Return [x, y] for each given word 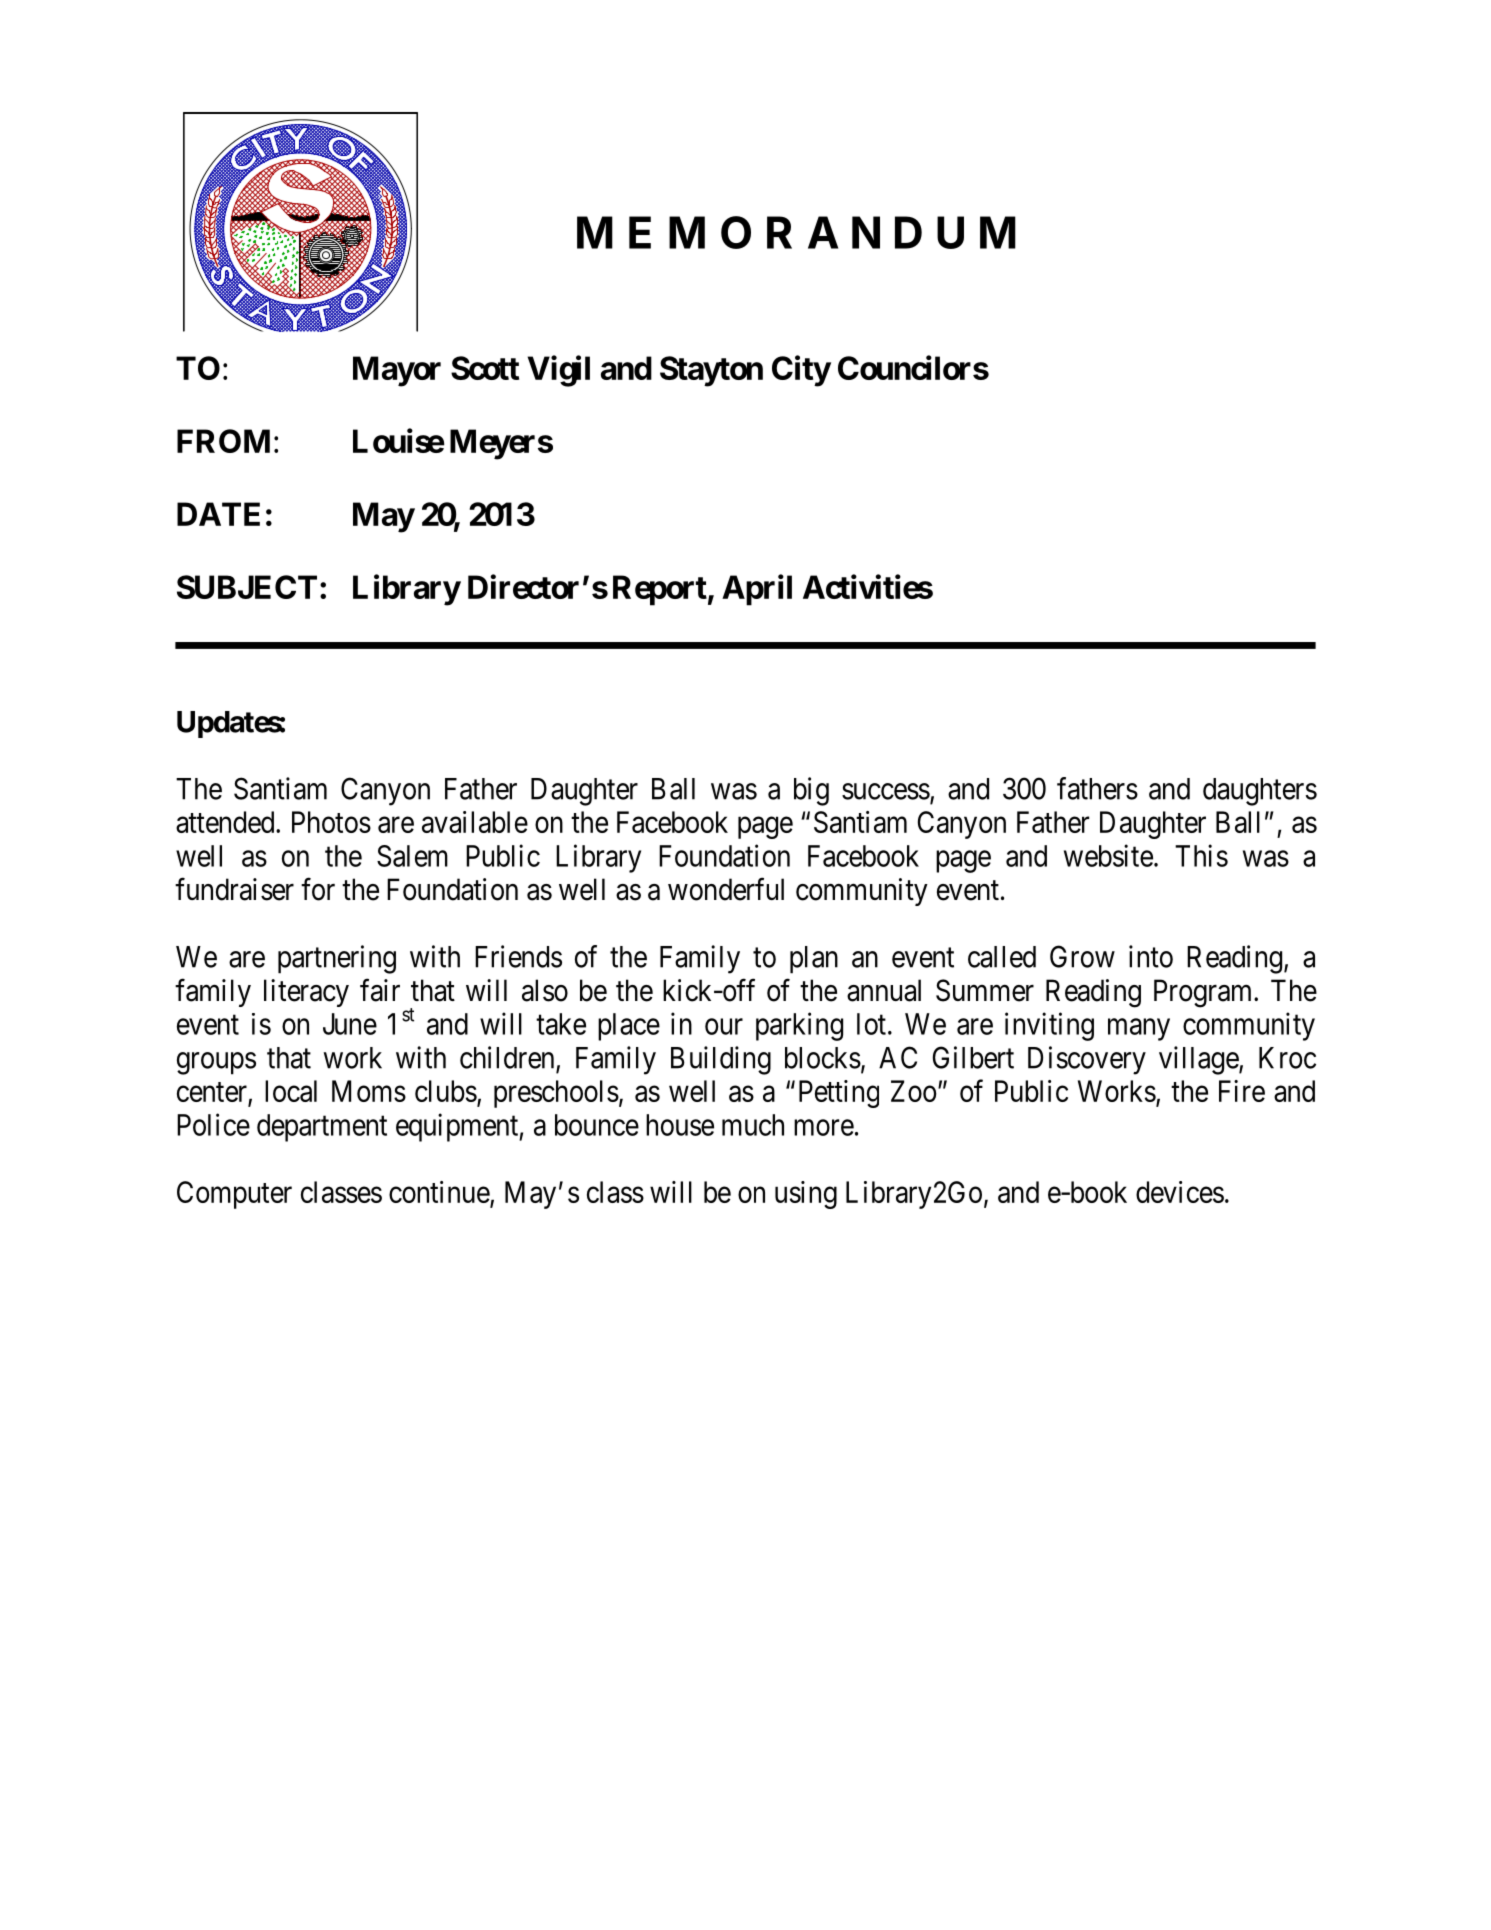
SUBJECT [247, 587]
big [811, 791]
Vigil [559, 371]
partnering [337, 959]
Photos [331, 822]
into [1151, 956]
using [806, 1195]
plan [814, 960]
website [1108, 855]
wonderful [726, 889]
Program [1204, 993]
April [757, 590]
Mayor [397, 371]
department [322, 1128]
